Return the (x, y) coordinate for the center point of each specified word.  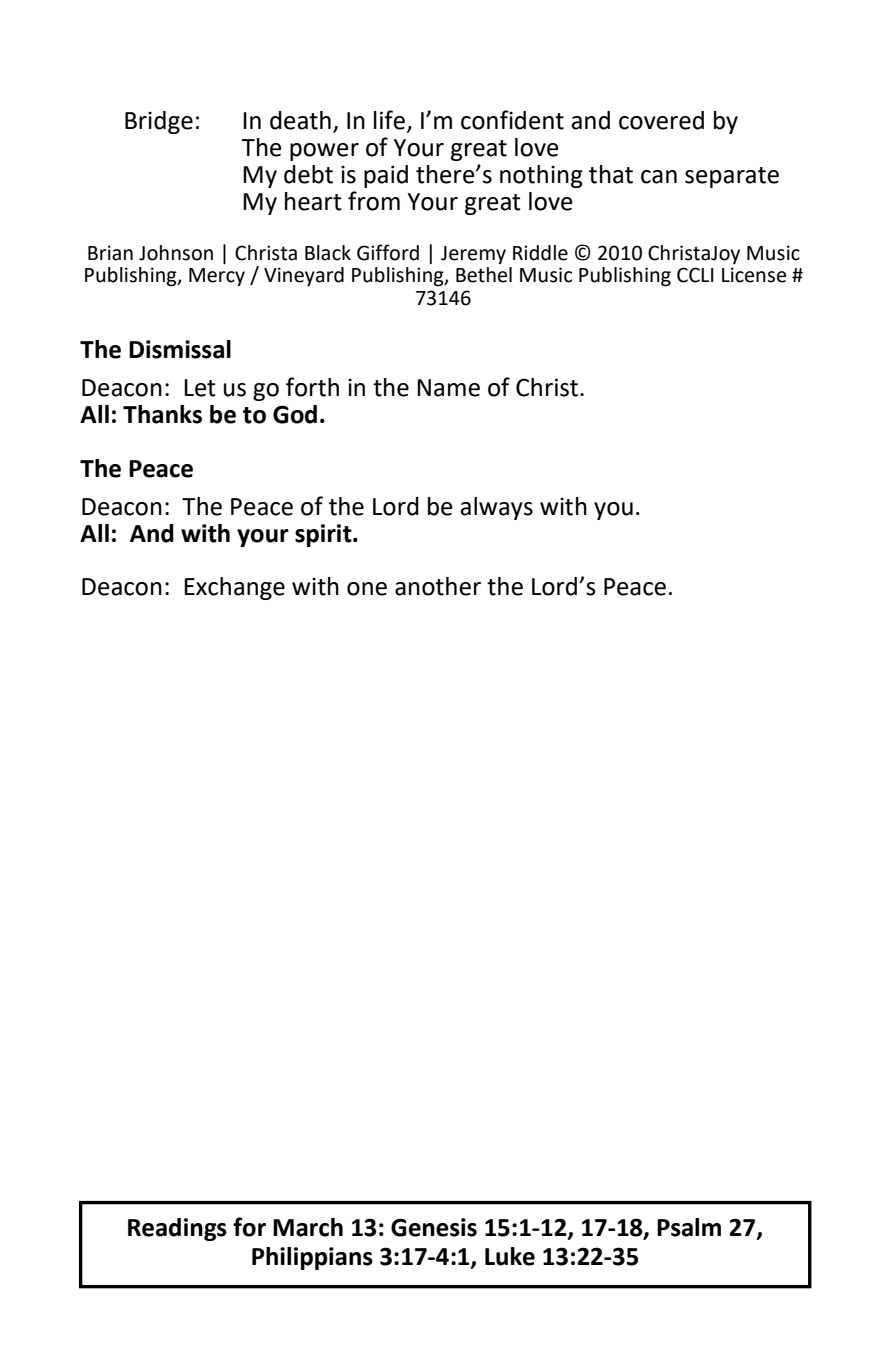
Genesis (434, 1227)
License (754, 275)
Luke (510, 1256)
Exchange (234, 588)
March (308, 1227)
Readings (177, 1229)
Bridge (159, 122)
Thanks (162, 414)
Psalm (689, 1227)
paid (386, 176)
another (438, 586)
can (659, 177)
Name (448, 388)
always (496, 508)
